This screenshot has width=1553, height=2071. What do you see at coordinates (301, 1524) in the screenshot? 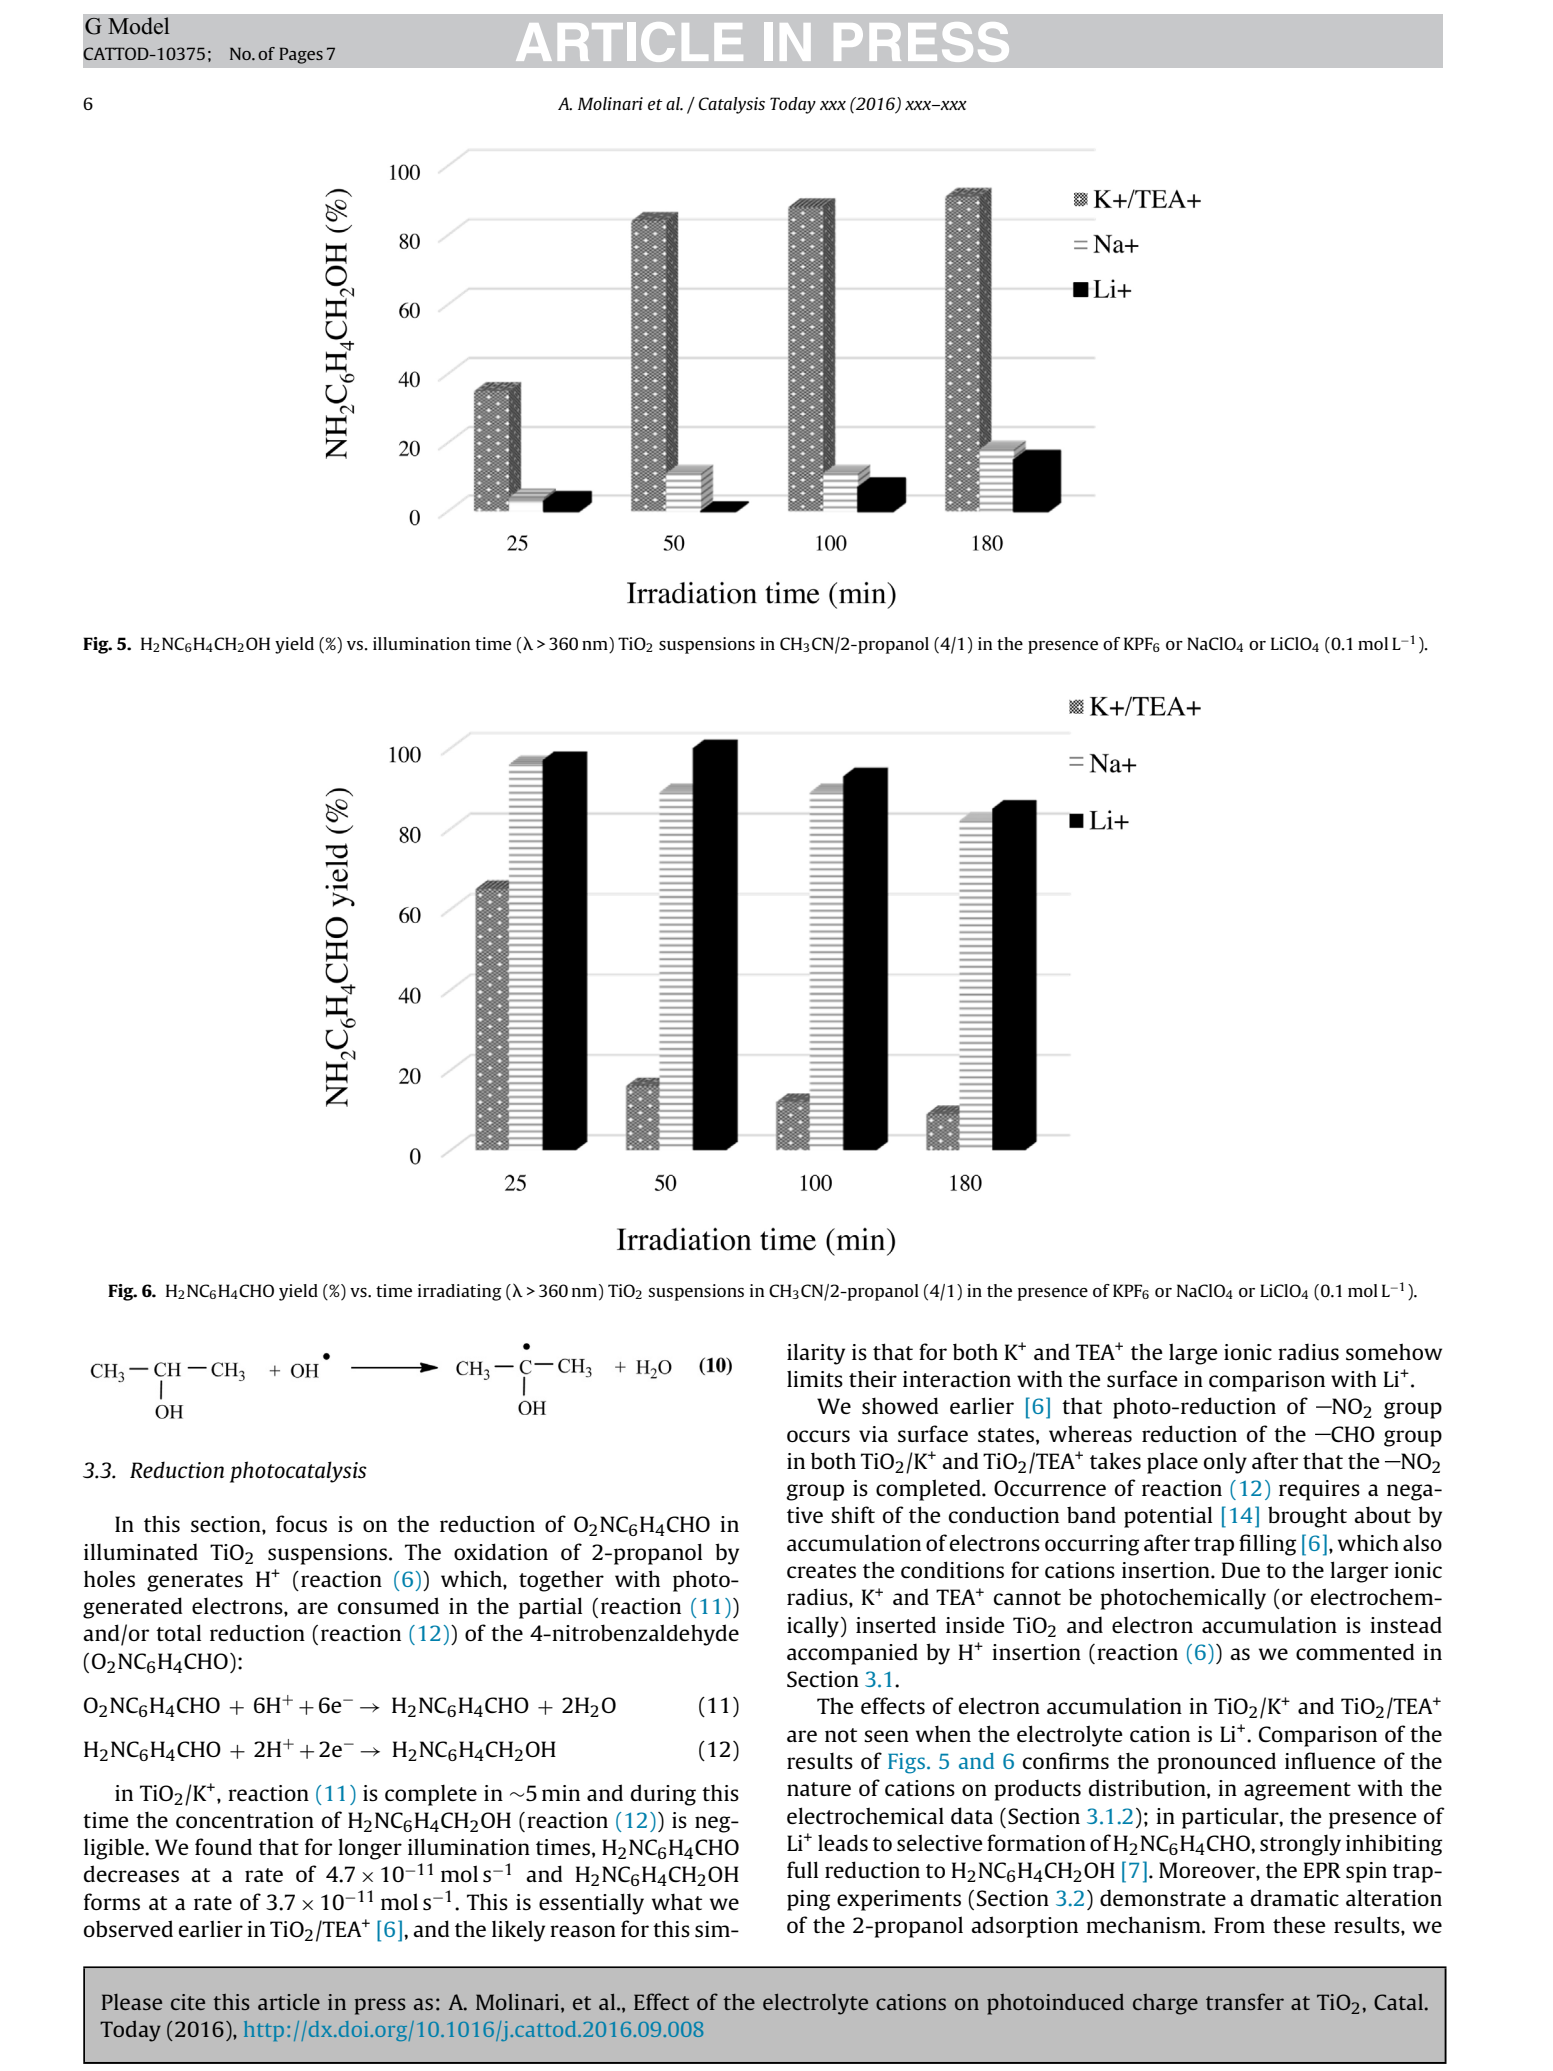
I see `focus` at bounding box center [301, 1524].
